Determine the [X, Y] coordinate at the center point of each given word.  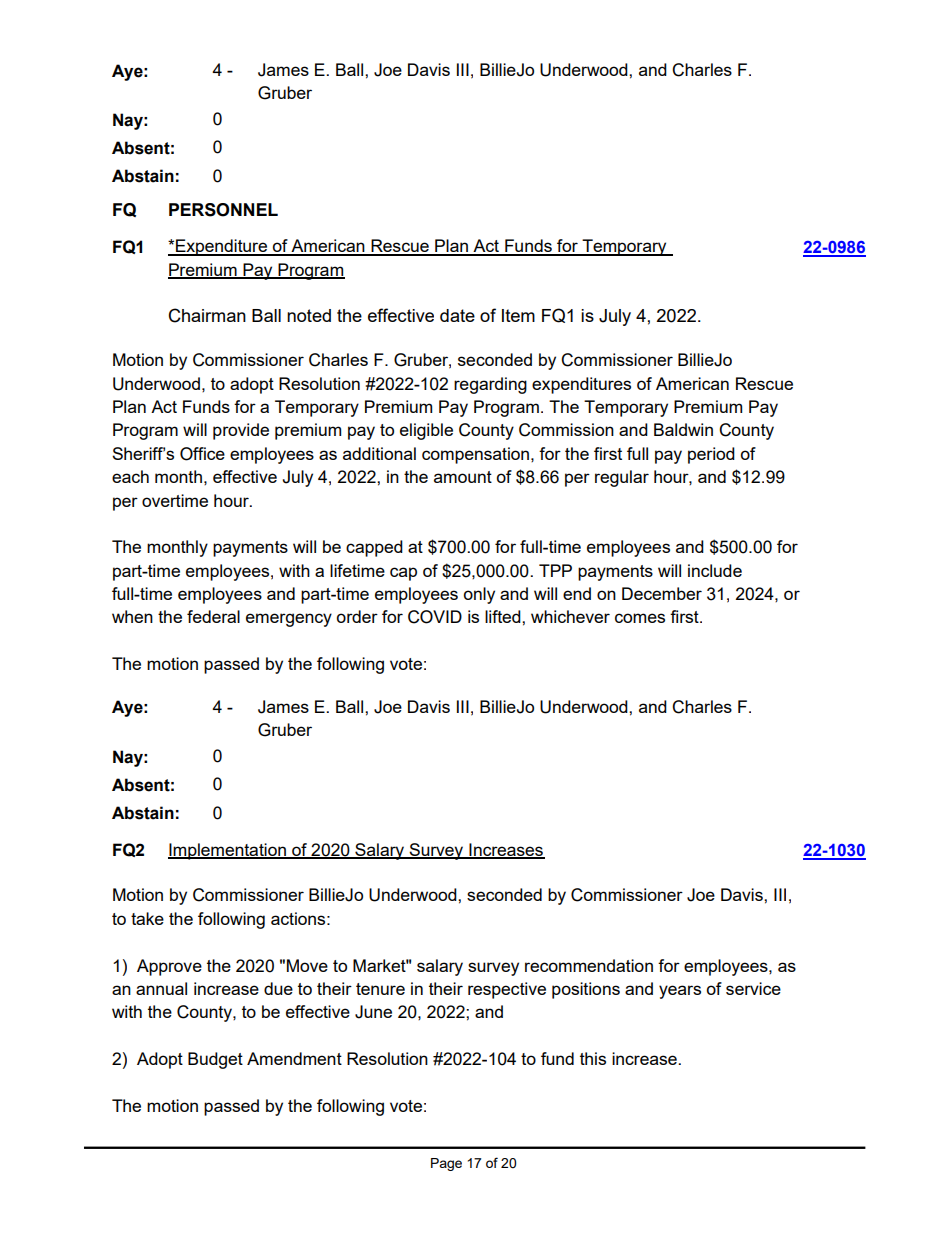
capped [374, 548]
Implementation [228, 851]
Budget [215, 1060]
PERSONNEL [223, 210]
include [715, 570]
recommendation [589, 965]
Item [518, 315]
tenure [380, 989]
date [457, 315]
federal [213, 616]
